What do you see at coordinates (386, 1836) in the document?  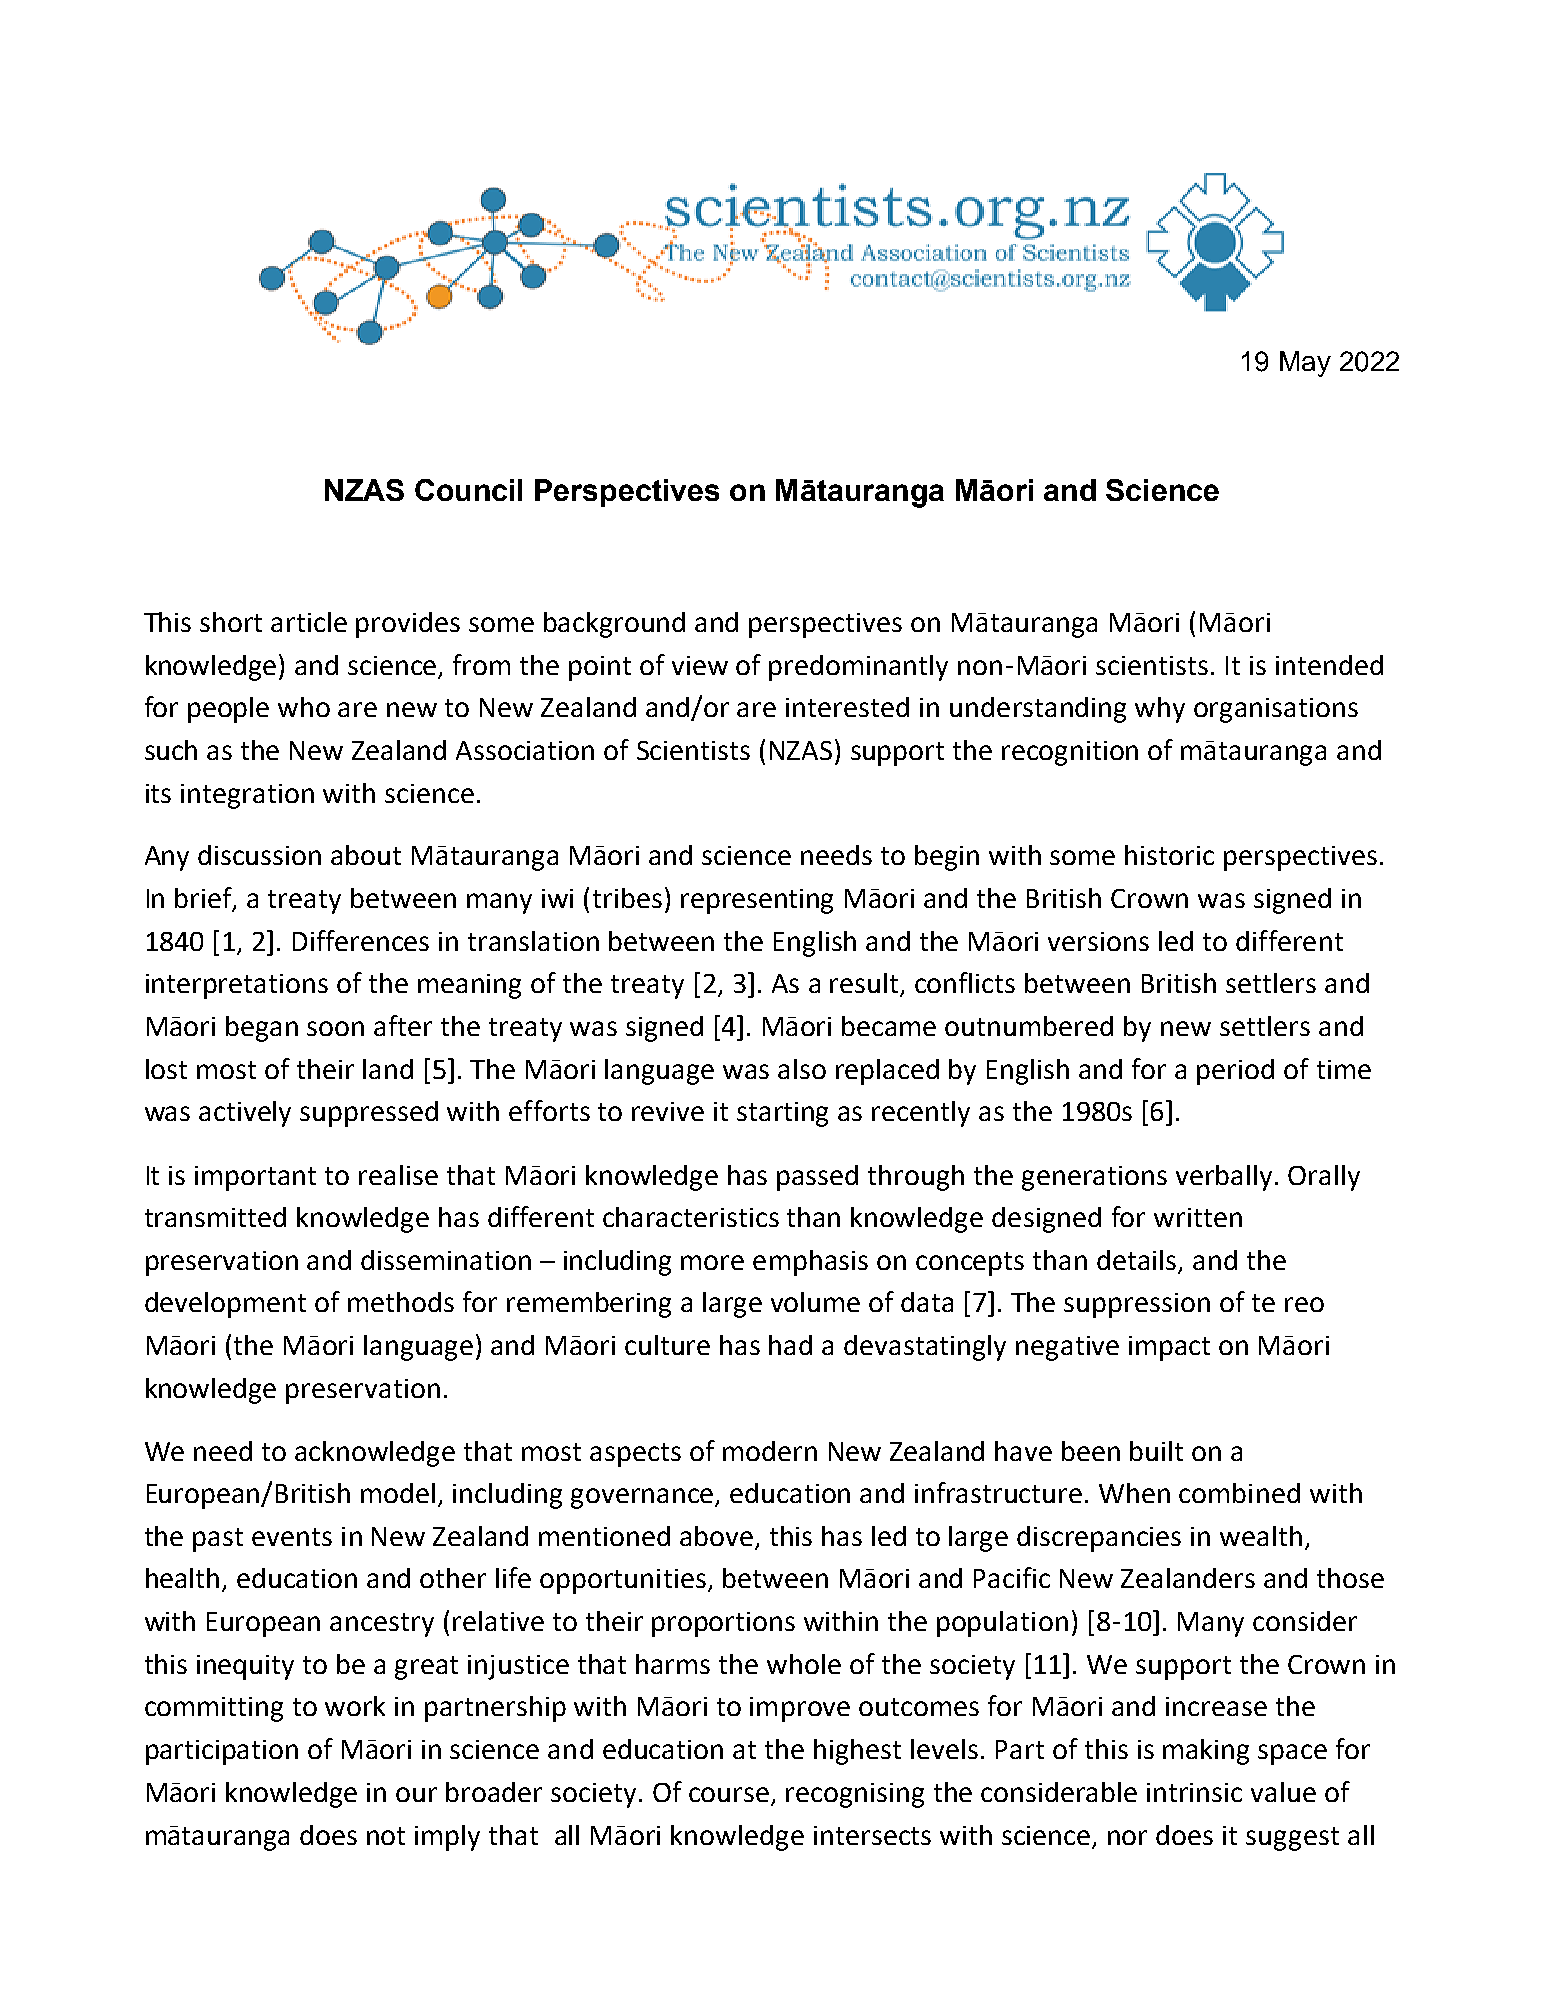 I see `not` at bounding box center [386, 1836].
